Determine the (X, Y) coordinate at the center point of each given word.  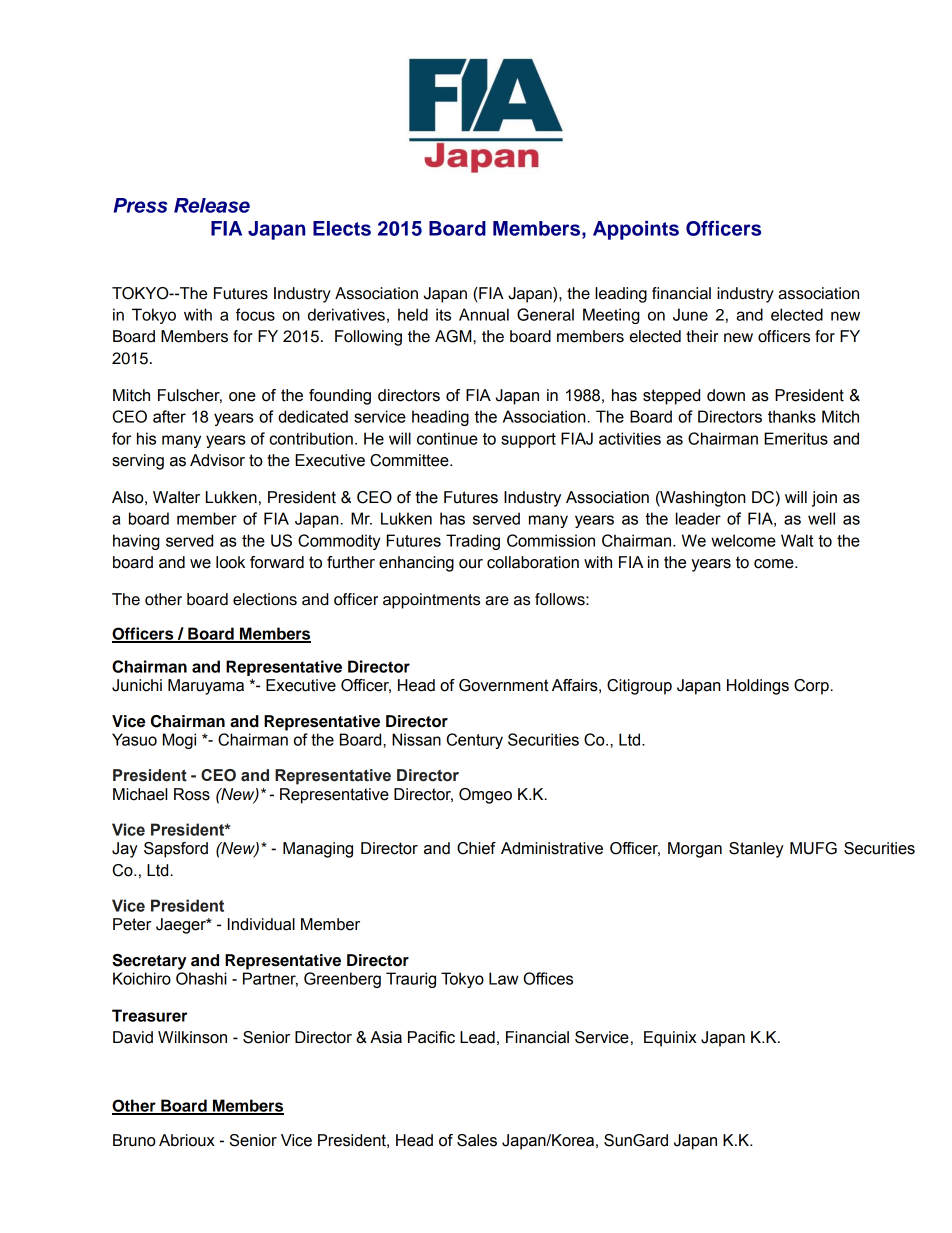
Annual (484, 314)
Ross (192, 794)
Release (212, 205)
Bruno (134, 1140)
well (821, 518)
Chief (476, 848)
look (230, 562)
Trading (473, 542)
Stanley (756, 850)
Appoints (636, 230)
